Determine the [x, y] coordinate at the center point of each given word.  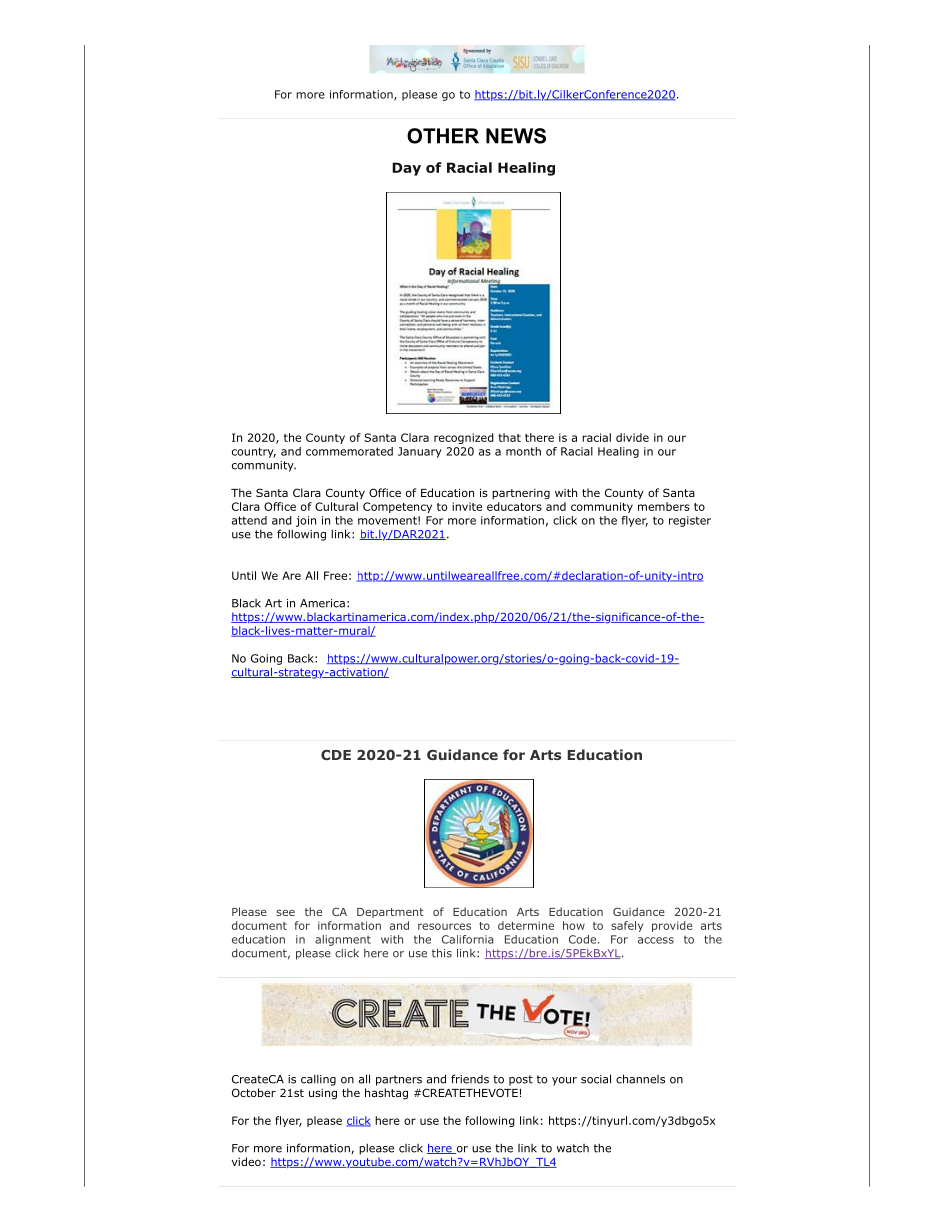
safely [627, 926]
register [690, 521]
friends [470, 1079]
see [285, 913]
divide [632, 437]
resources [444, 926]
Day [406, 169]
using [323, 1094]
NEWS [516, 136]
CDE [336, 755]
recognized [464, 438]
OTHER [443, 136]
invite [467, 506]
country [254, 452]
